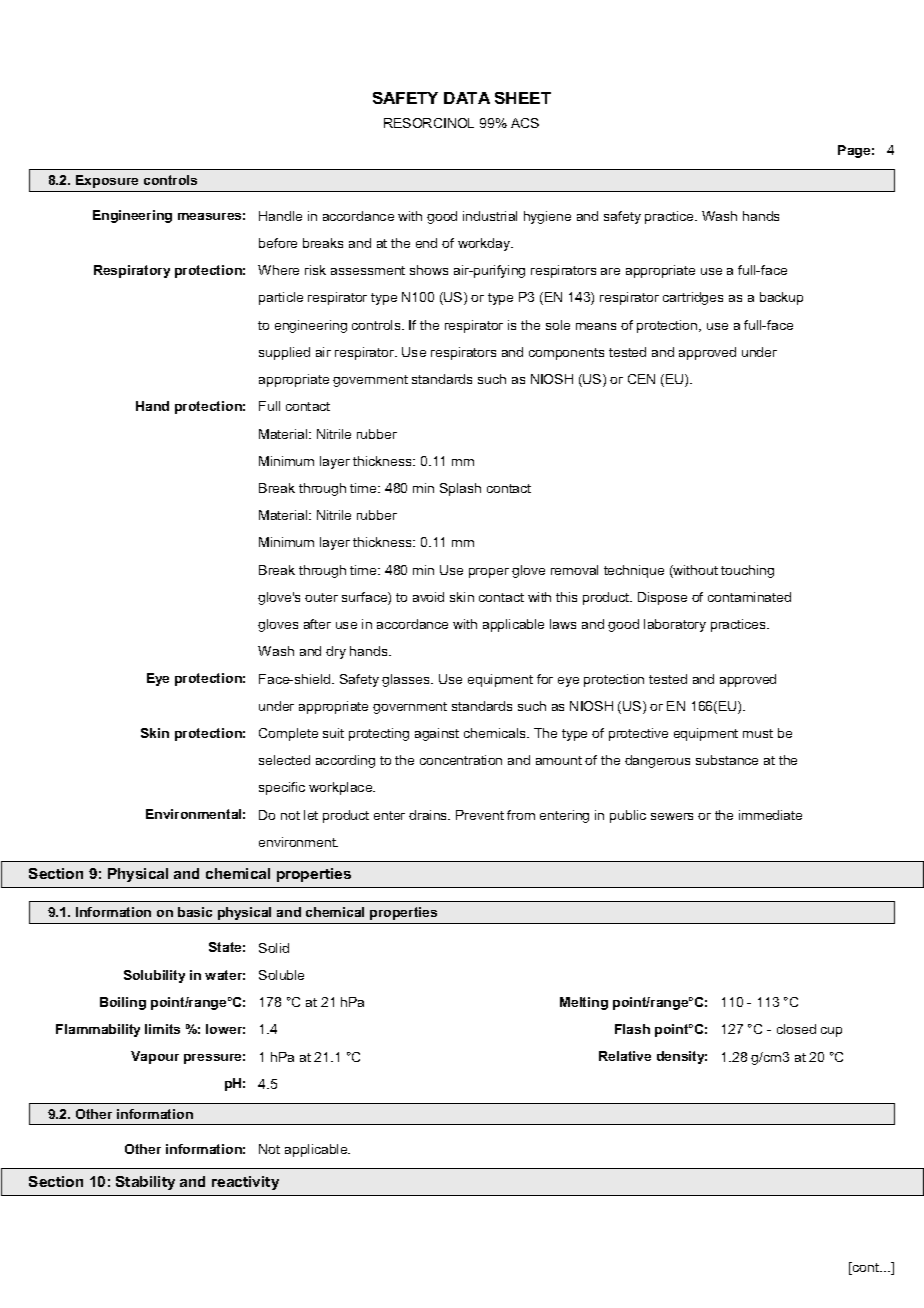 This screenshot has height=1308, width=924. What do you see at coordinates (480, 815) in the screenshot?
I see `Prevent` at bounding box center [480, 815].
